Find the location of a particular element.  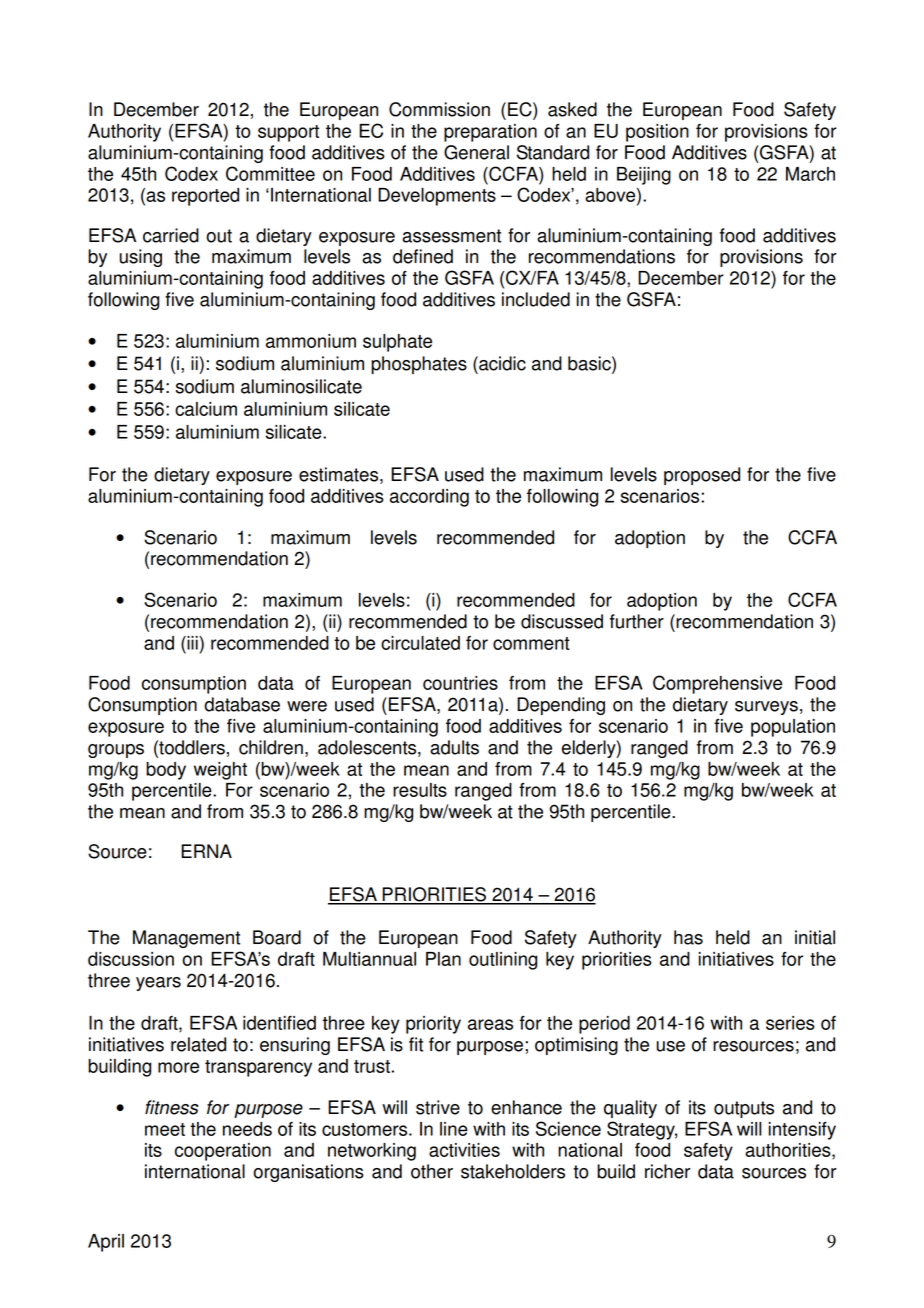

cooperation is located at coordinates (223, 1152).
